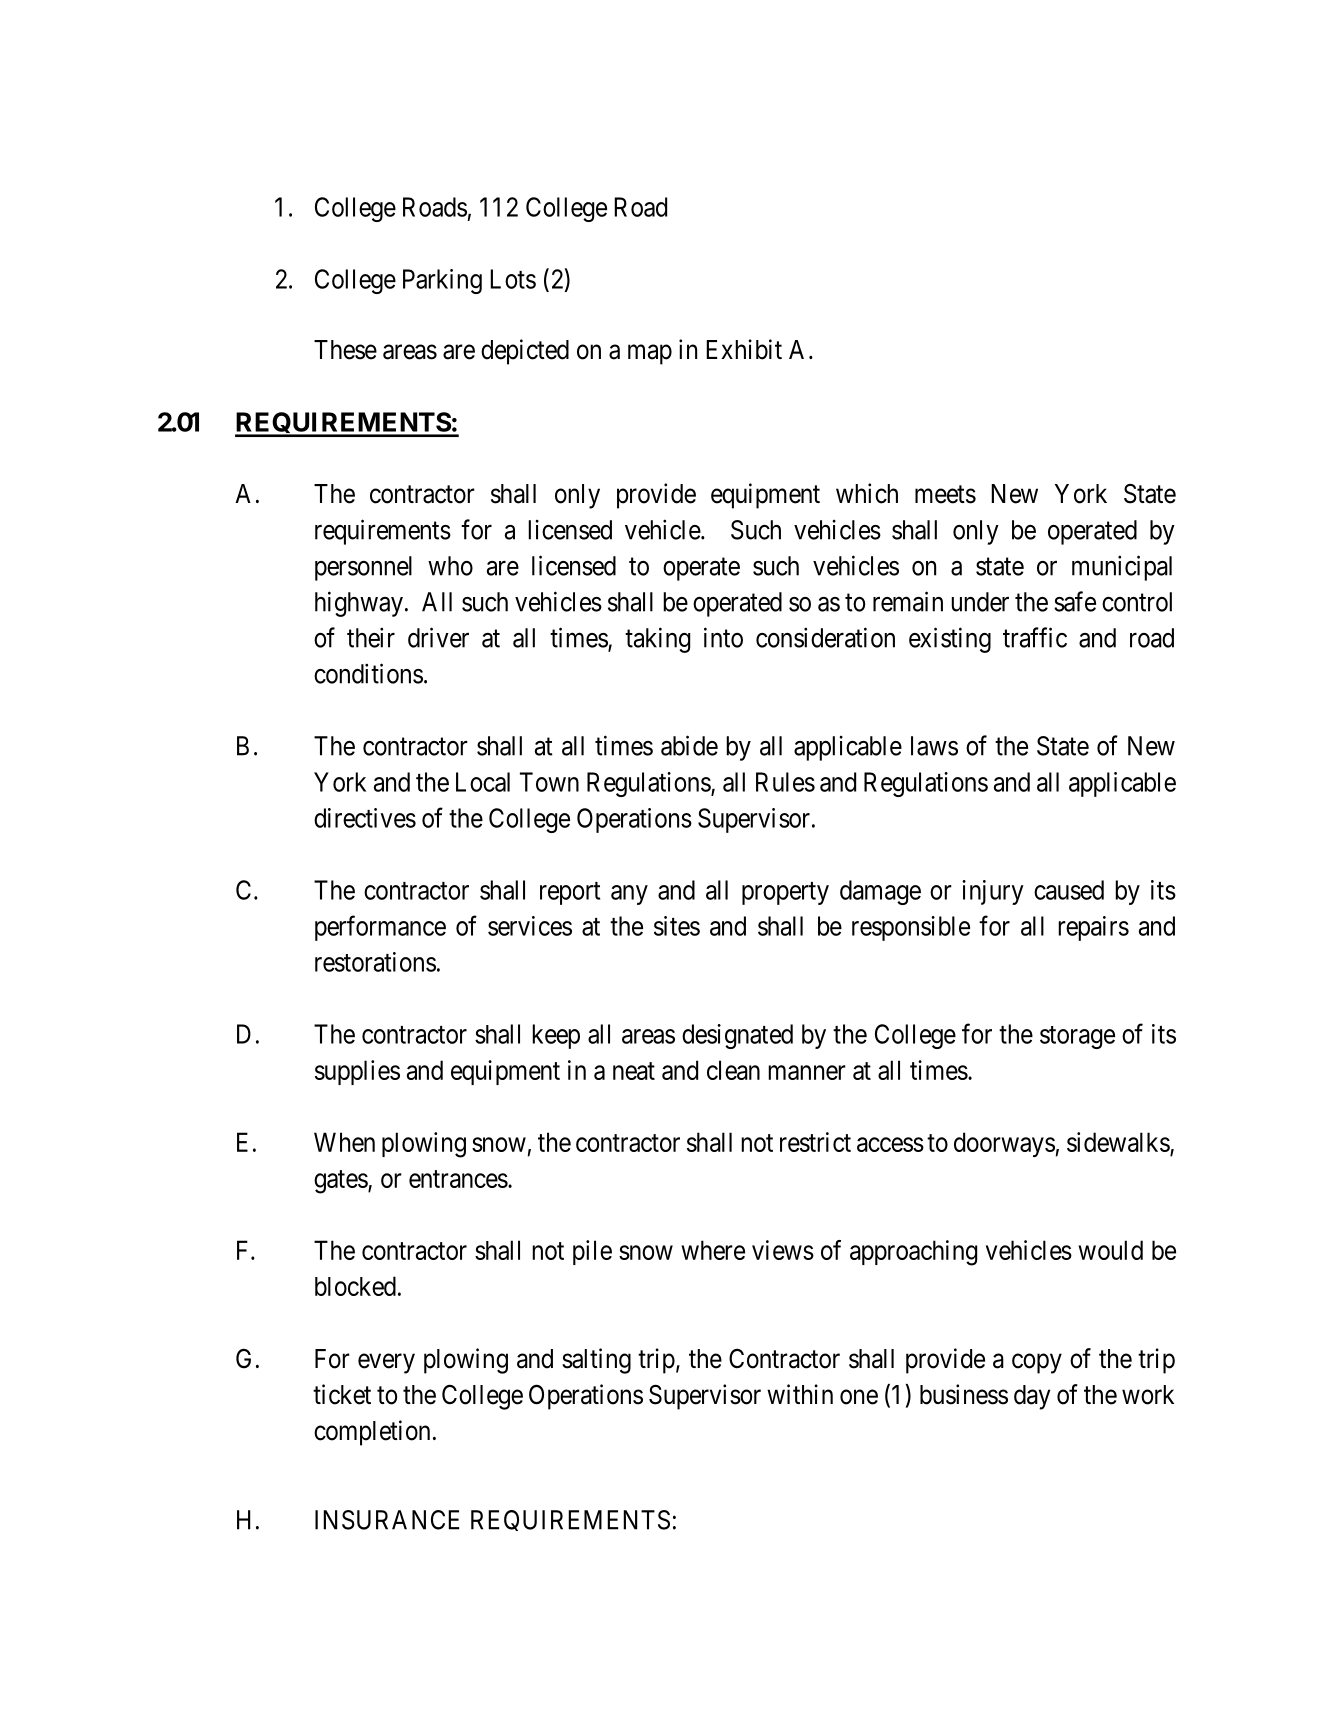 Image resolution: width=1332 pixels, height=1723 pixels. What do you see at coordinates (387, 1520) in the screenshot?
I see `INSURANCE` at bounding box center [387, 1520].
